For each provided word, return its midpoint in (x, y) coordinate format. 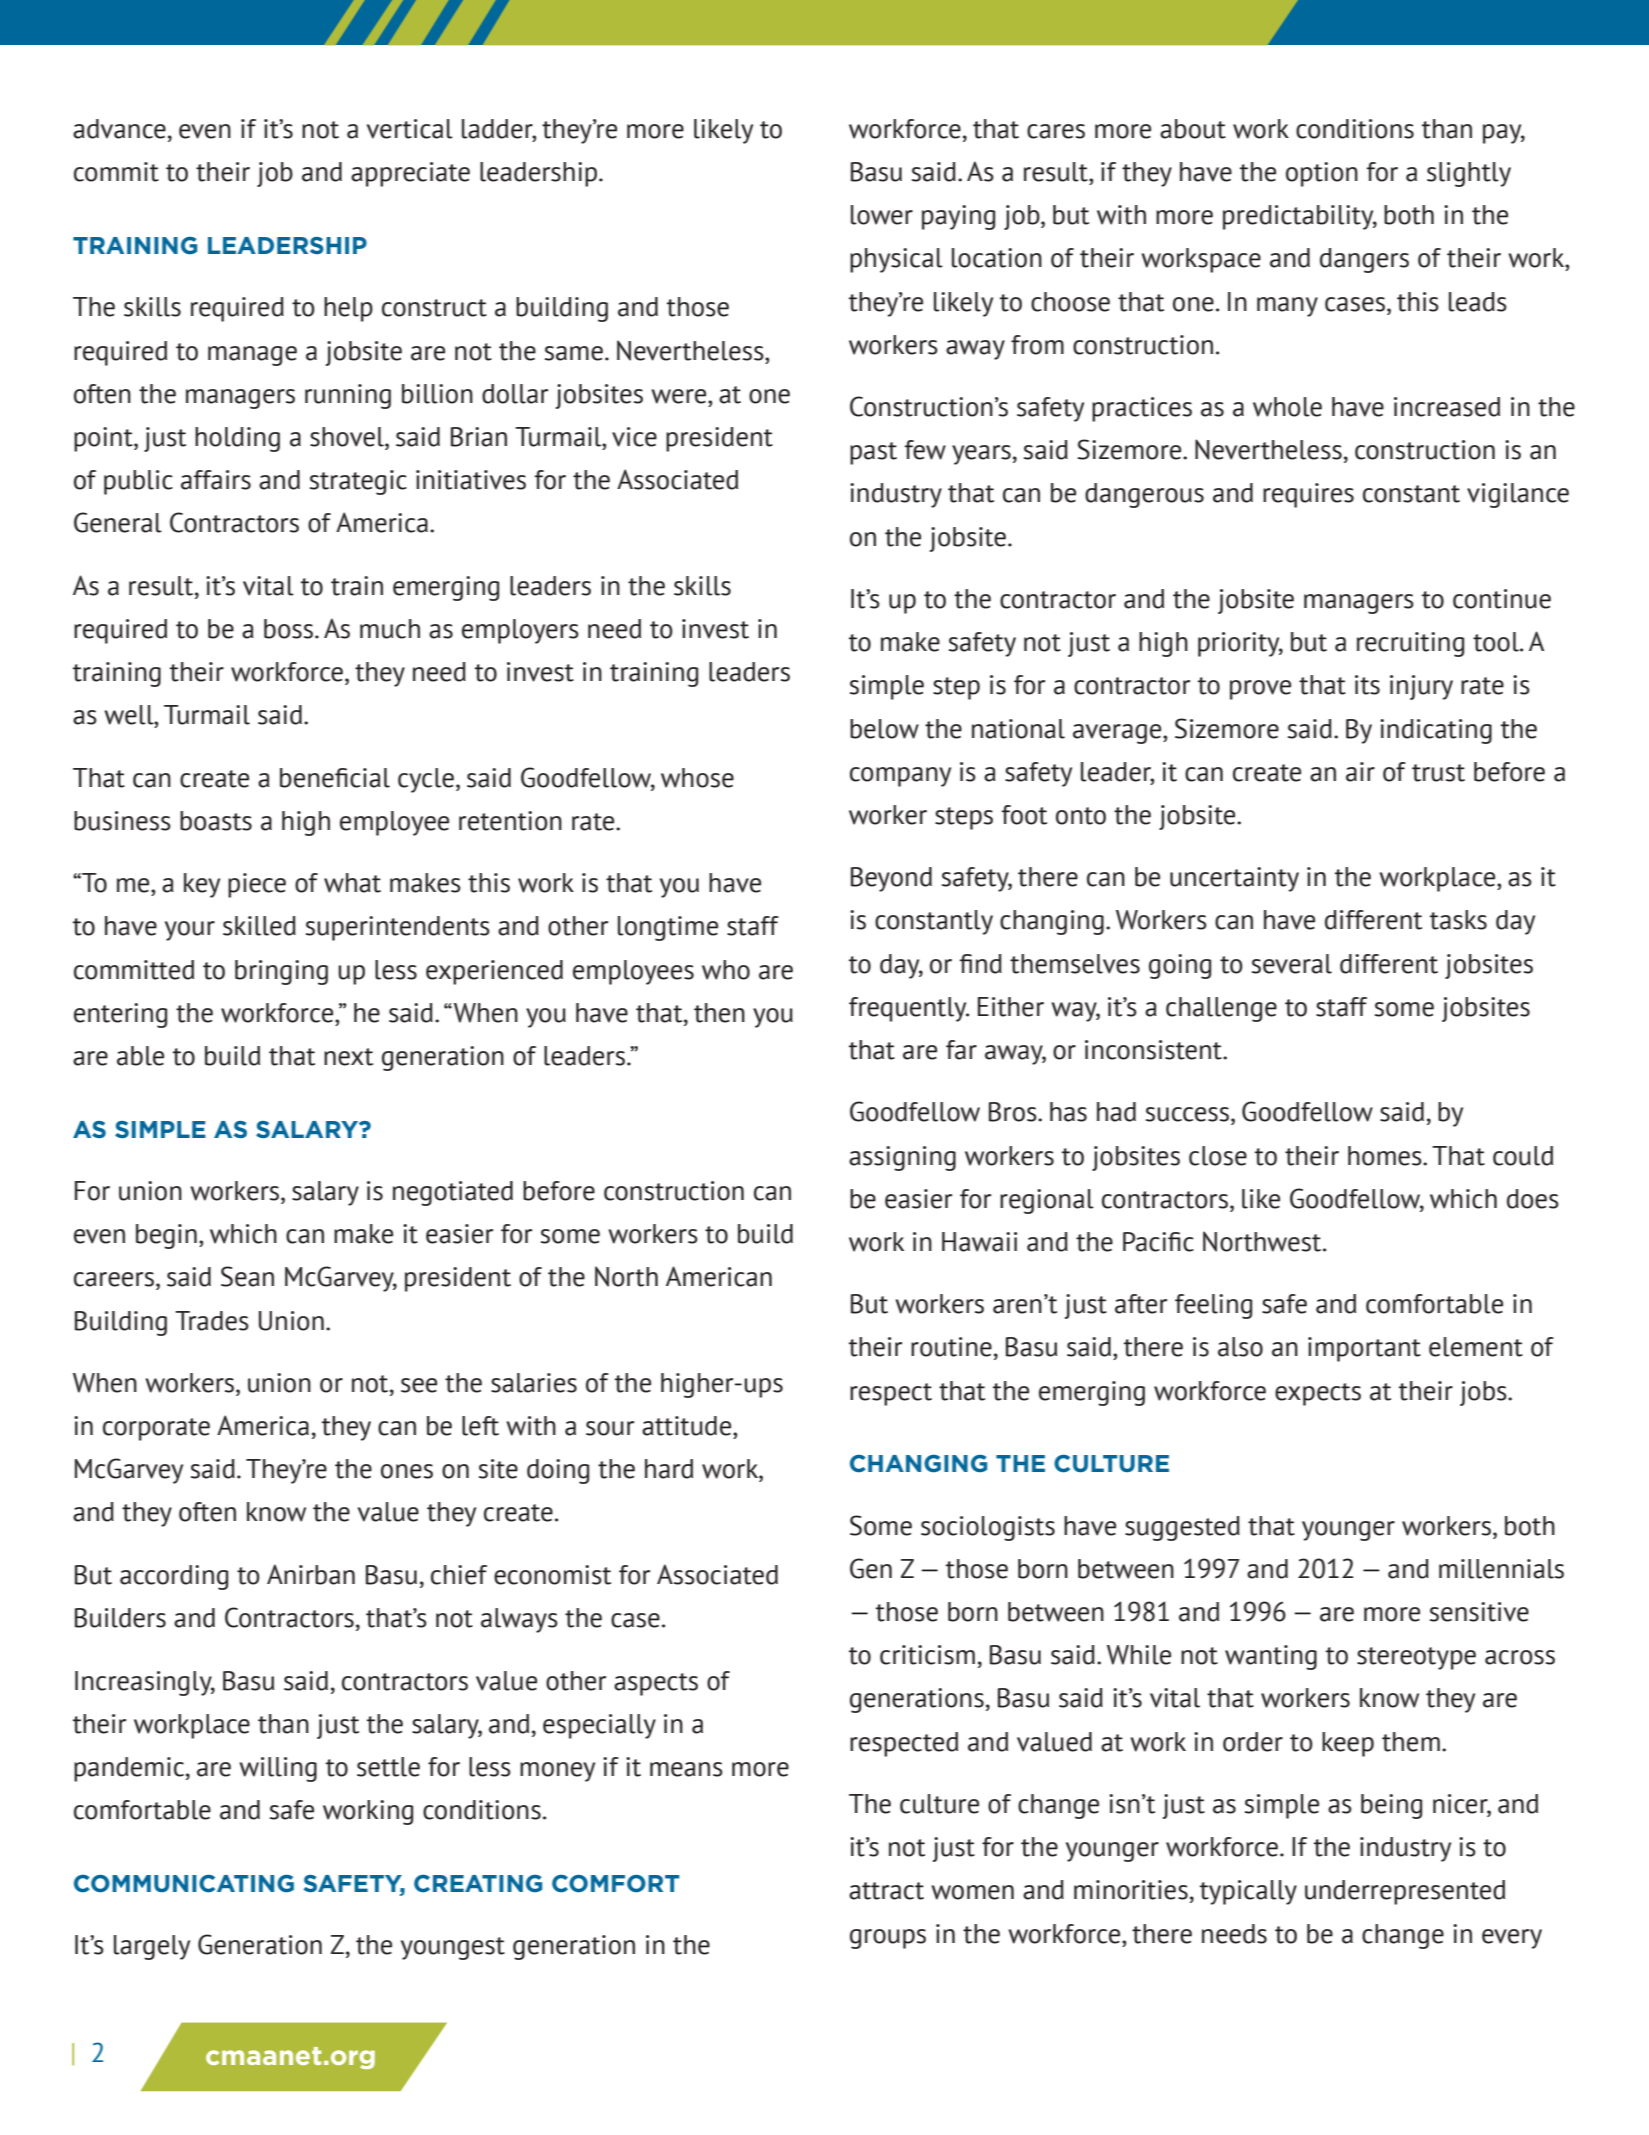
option (1322, 174)
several (1292, 964)
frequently (909, 1009)
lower (882, 215)
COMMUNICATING (184, 1884)
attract (886, 1891)
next (348, 1057)
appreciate (410, 174)
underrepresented (1405, 1892)
